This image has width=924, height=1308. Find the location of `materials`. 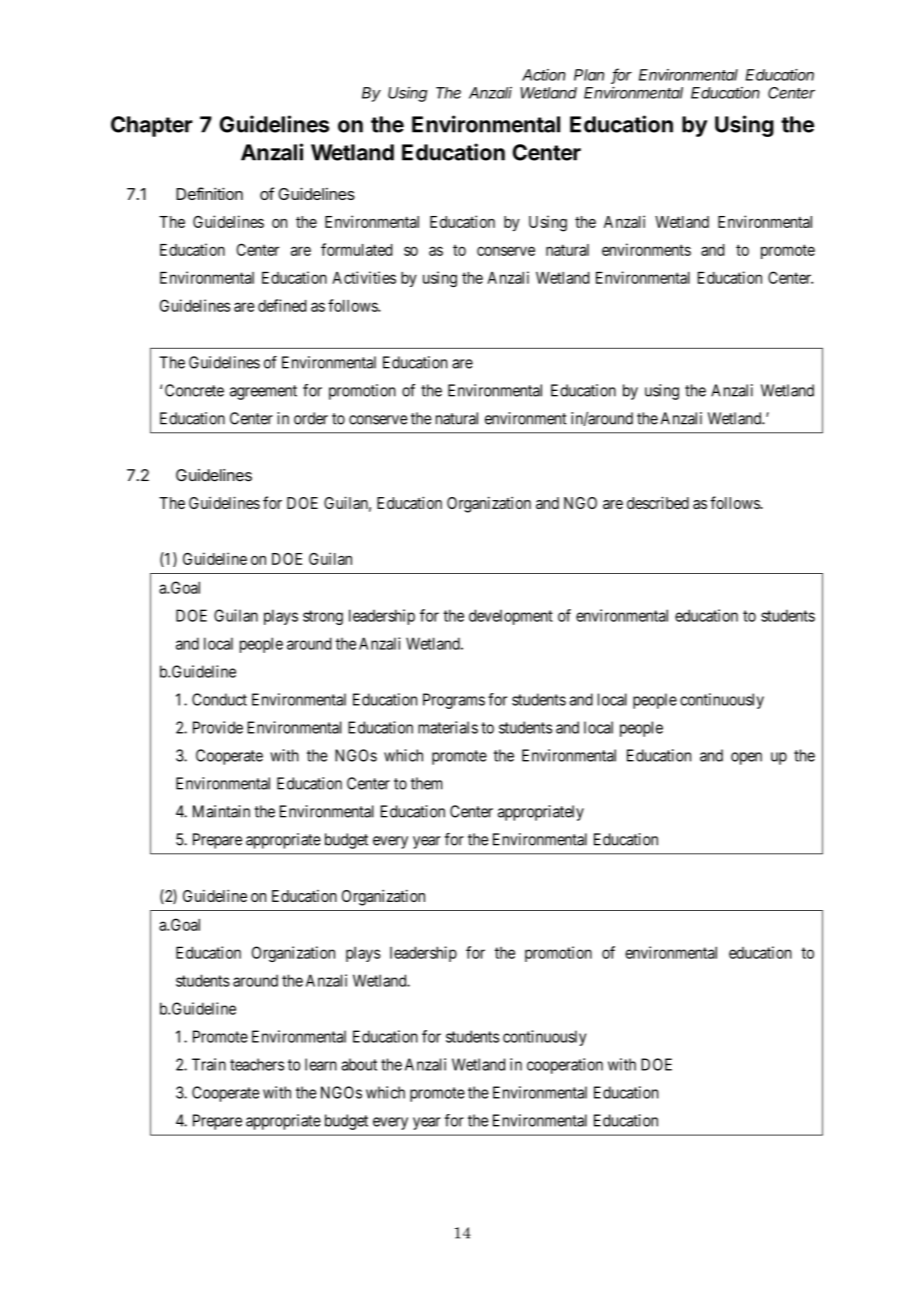

materials is located at coordinates (448, 727).
